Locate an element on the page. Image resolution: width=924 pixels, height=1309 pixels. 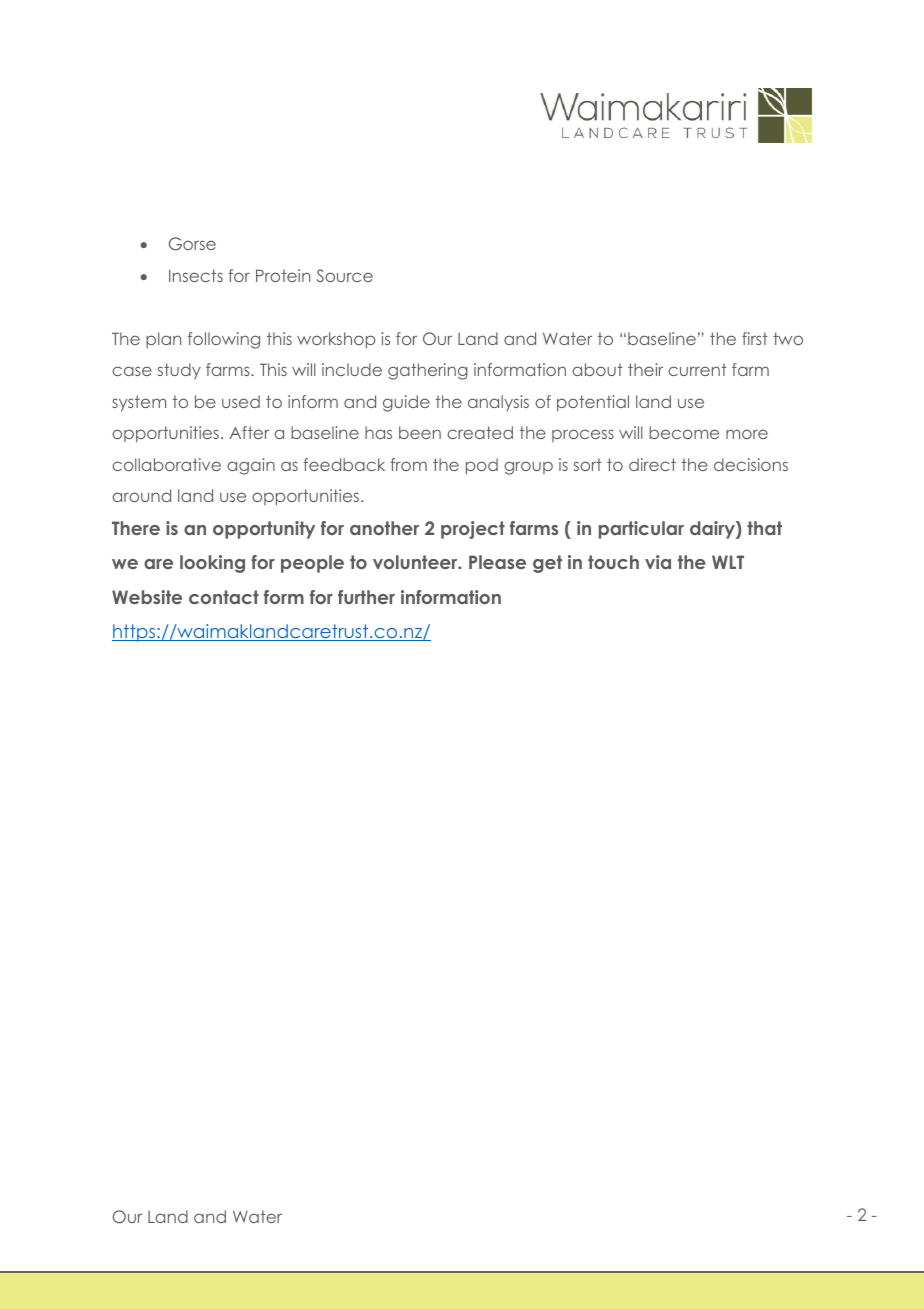
contact is located at coordinates (224, 597).
